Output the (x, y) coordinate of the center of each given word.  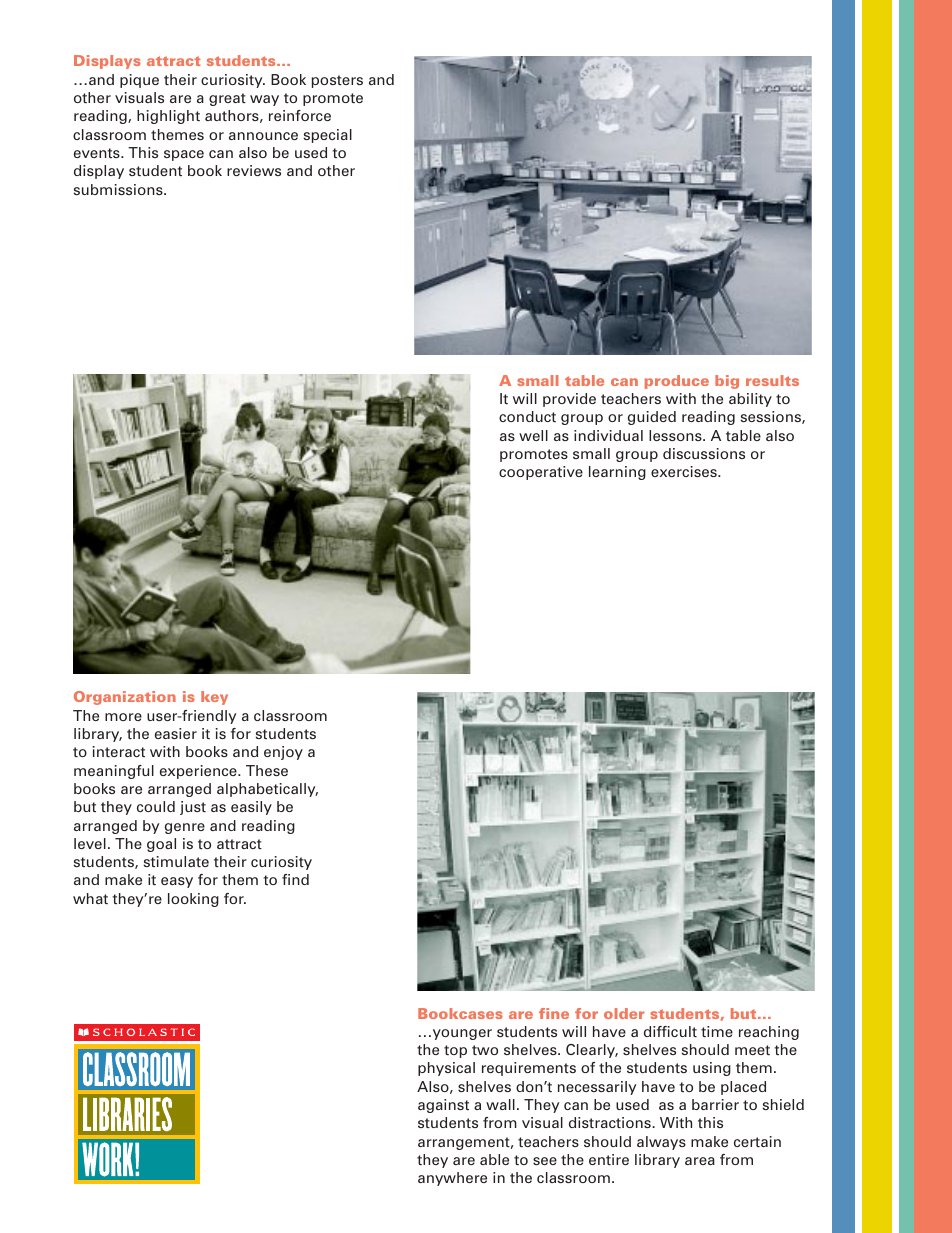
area (700, 1161)
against (443, 1106)
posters (337, 81)
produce (677, 382)
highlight (168, 117)
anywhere (452, 1179)
